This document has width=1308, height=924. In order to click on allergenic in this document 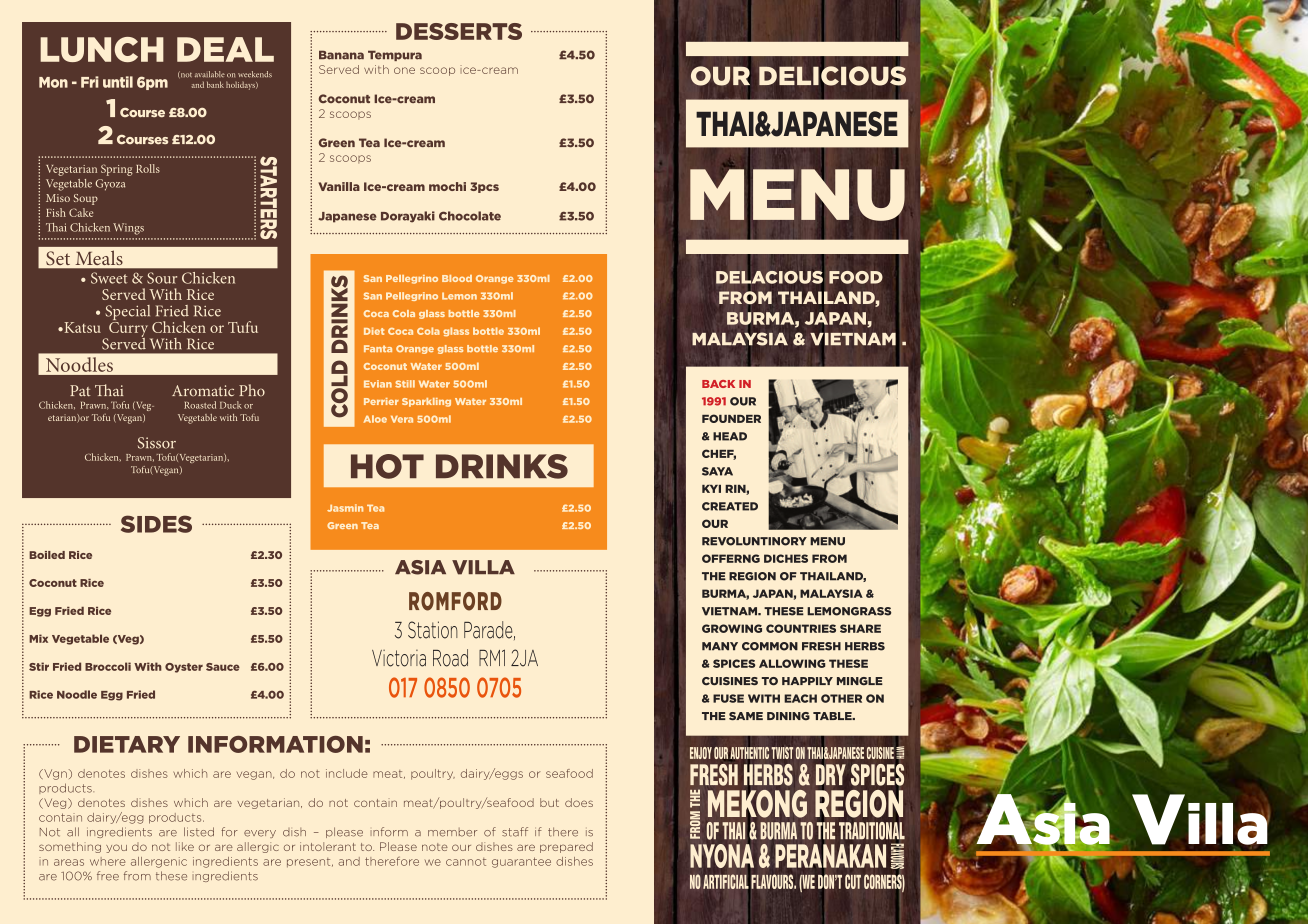, I will do `click(159, 862)`.
